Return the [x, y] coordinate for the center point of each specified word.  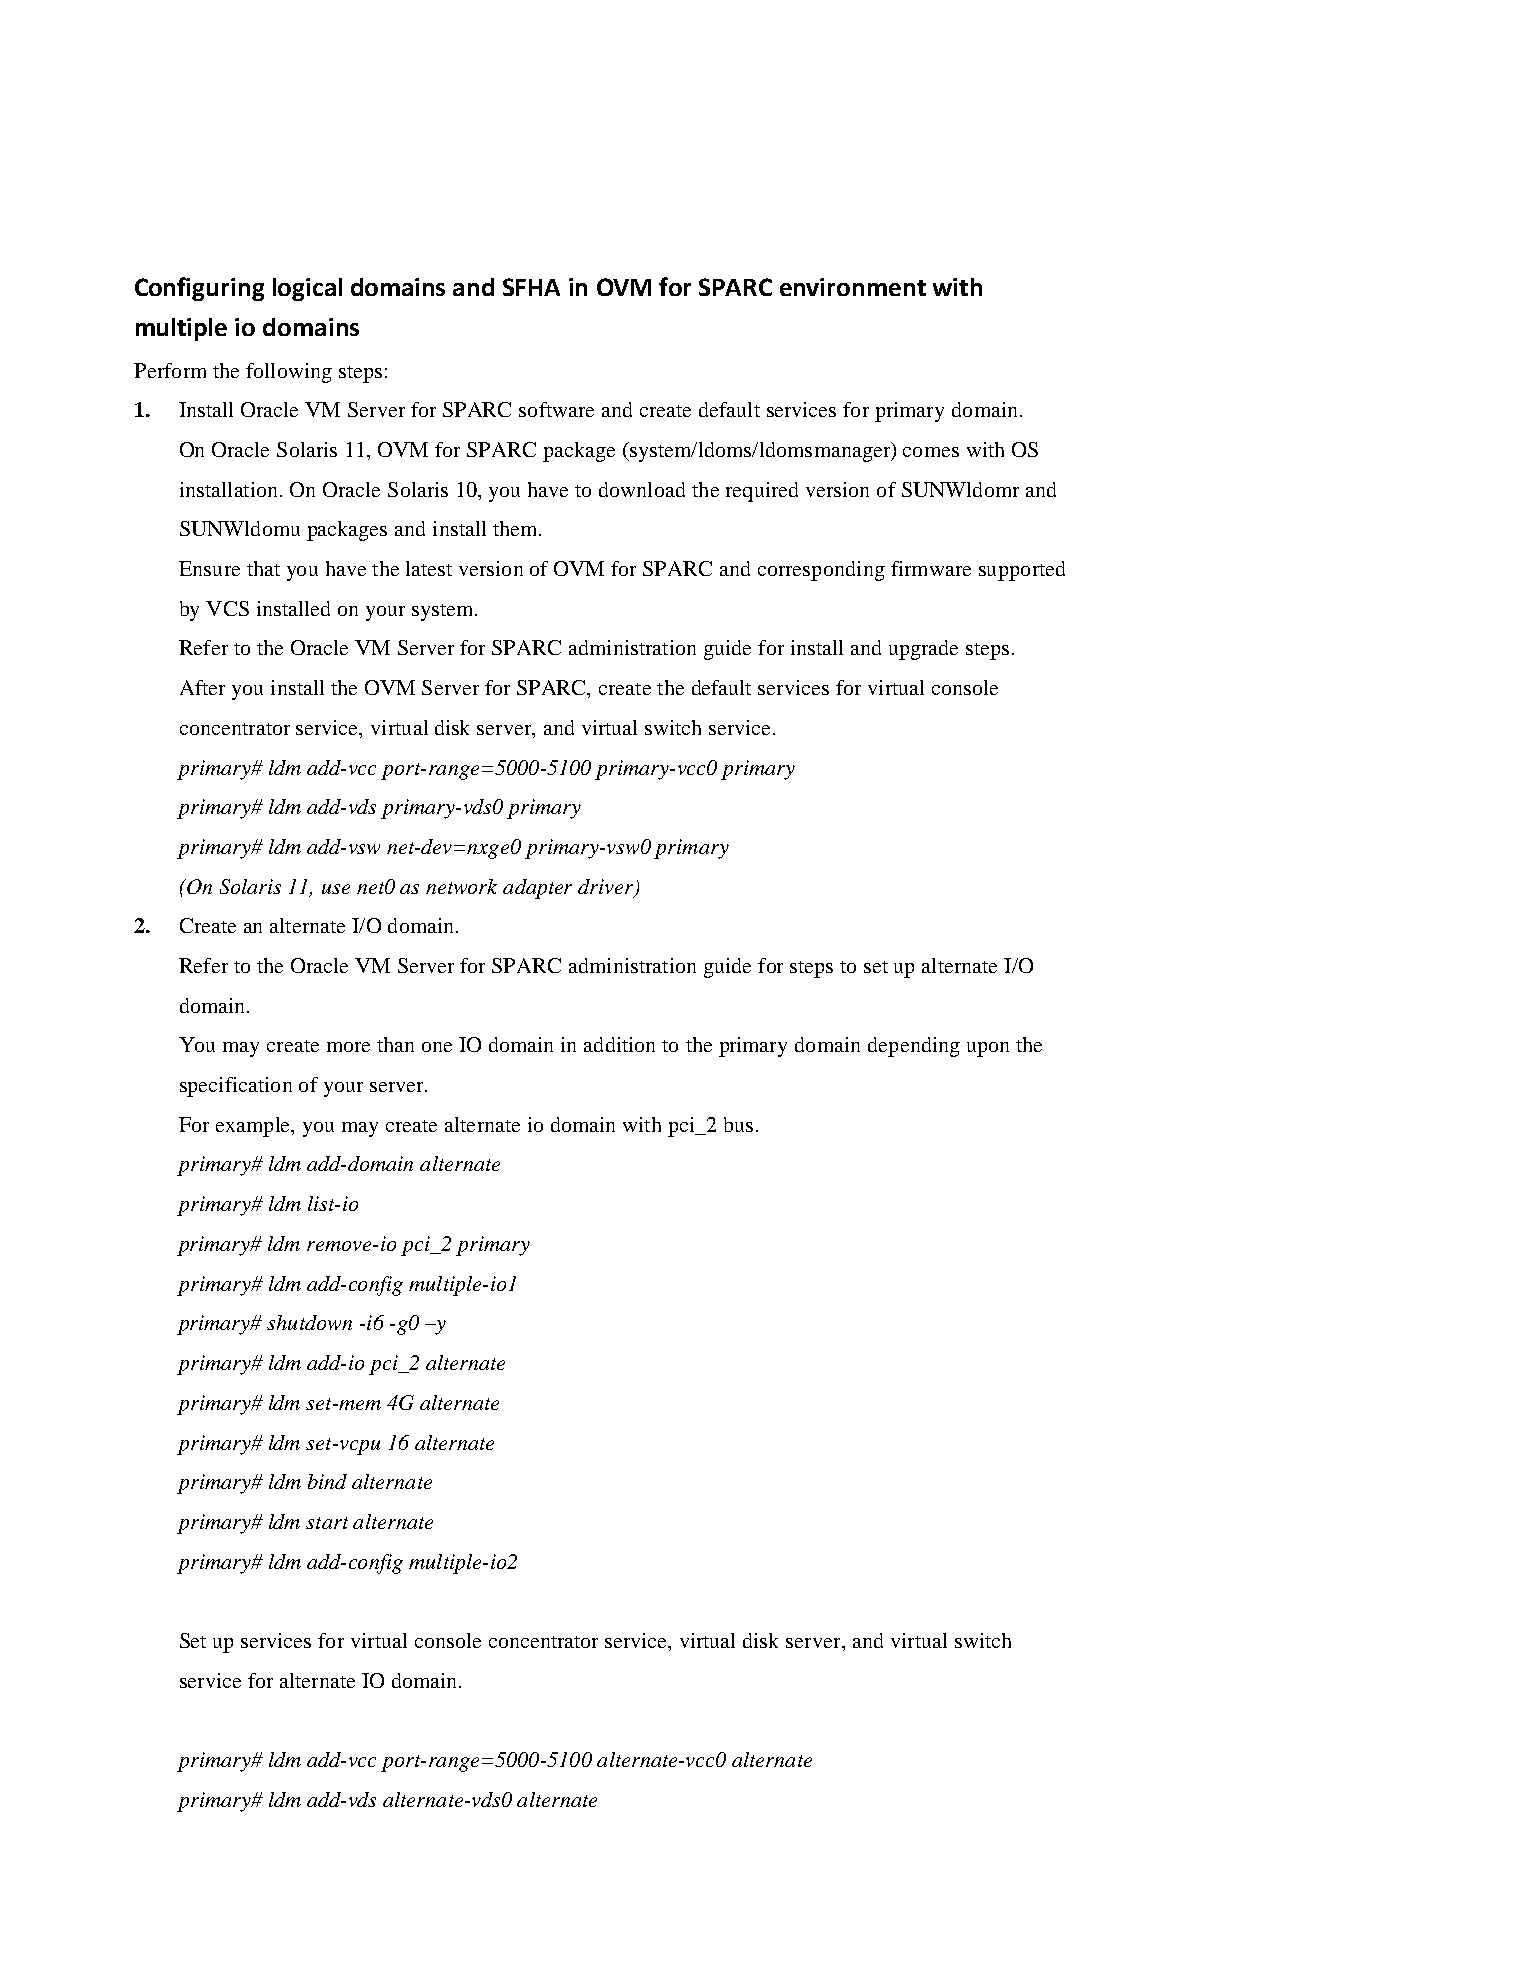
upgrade [923, 650]
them [516, 528]
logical [307, 289]
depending [914, 1047]
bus [738, 1124]
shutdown [309, 1322]
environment [853, 287]
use [336, 889]
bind [327, 1481]
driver [607, 887]
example [254, 1127]
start [327, 1523]
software [556, 409]
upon [988, 1049]
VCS [227, 608]
